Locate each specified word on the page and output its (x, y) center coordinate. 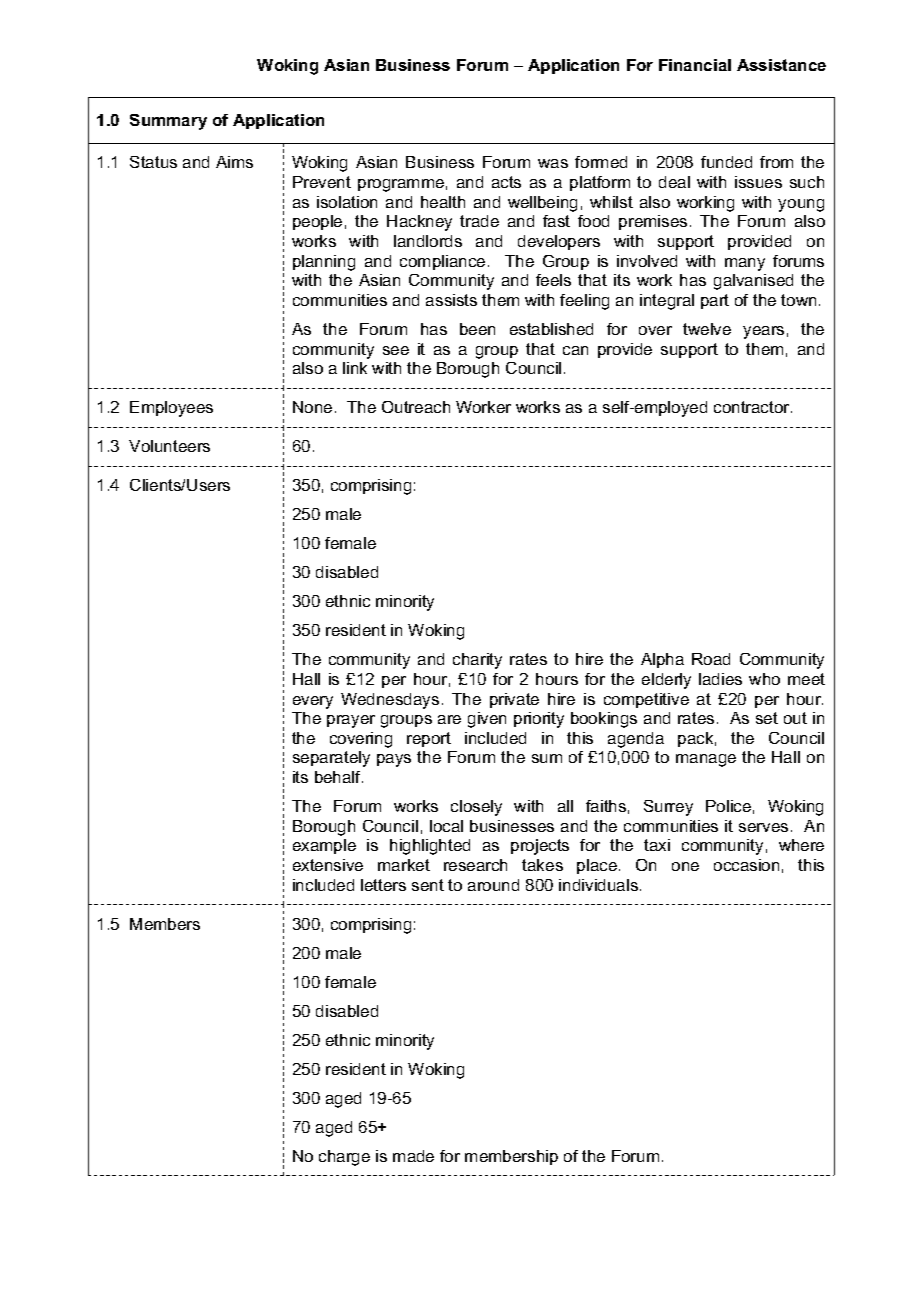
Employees (171, 409)
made (413, 1156)
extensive (328, 865)
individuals (598, 885)
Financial (695, 65)
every (313, 702)
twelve (707, 329)
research (475, 865)
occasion (746, 865)
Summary (168, 122)
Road (711, 659)
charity (477, 661)
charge (344, 1158)
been (477, 329)
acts (506, 182)
